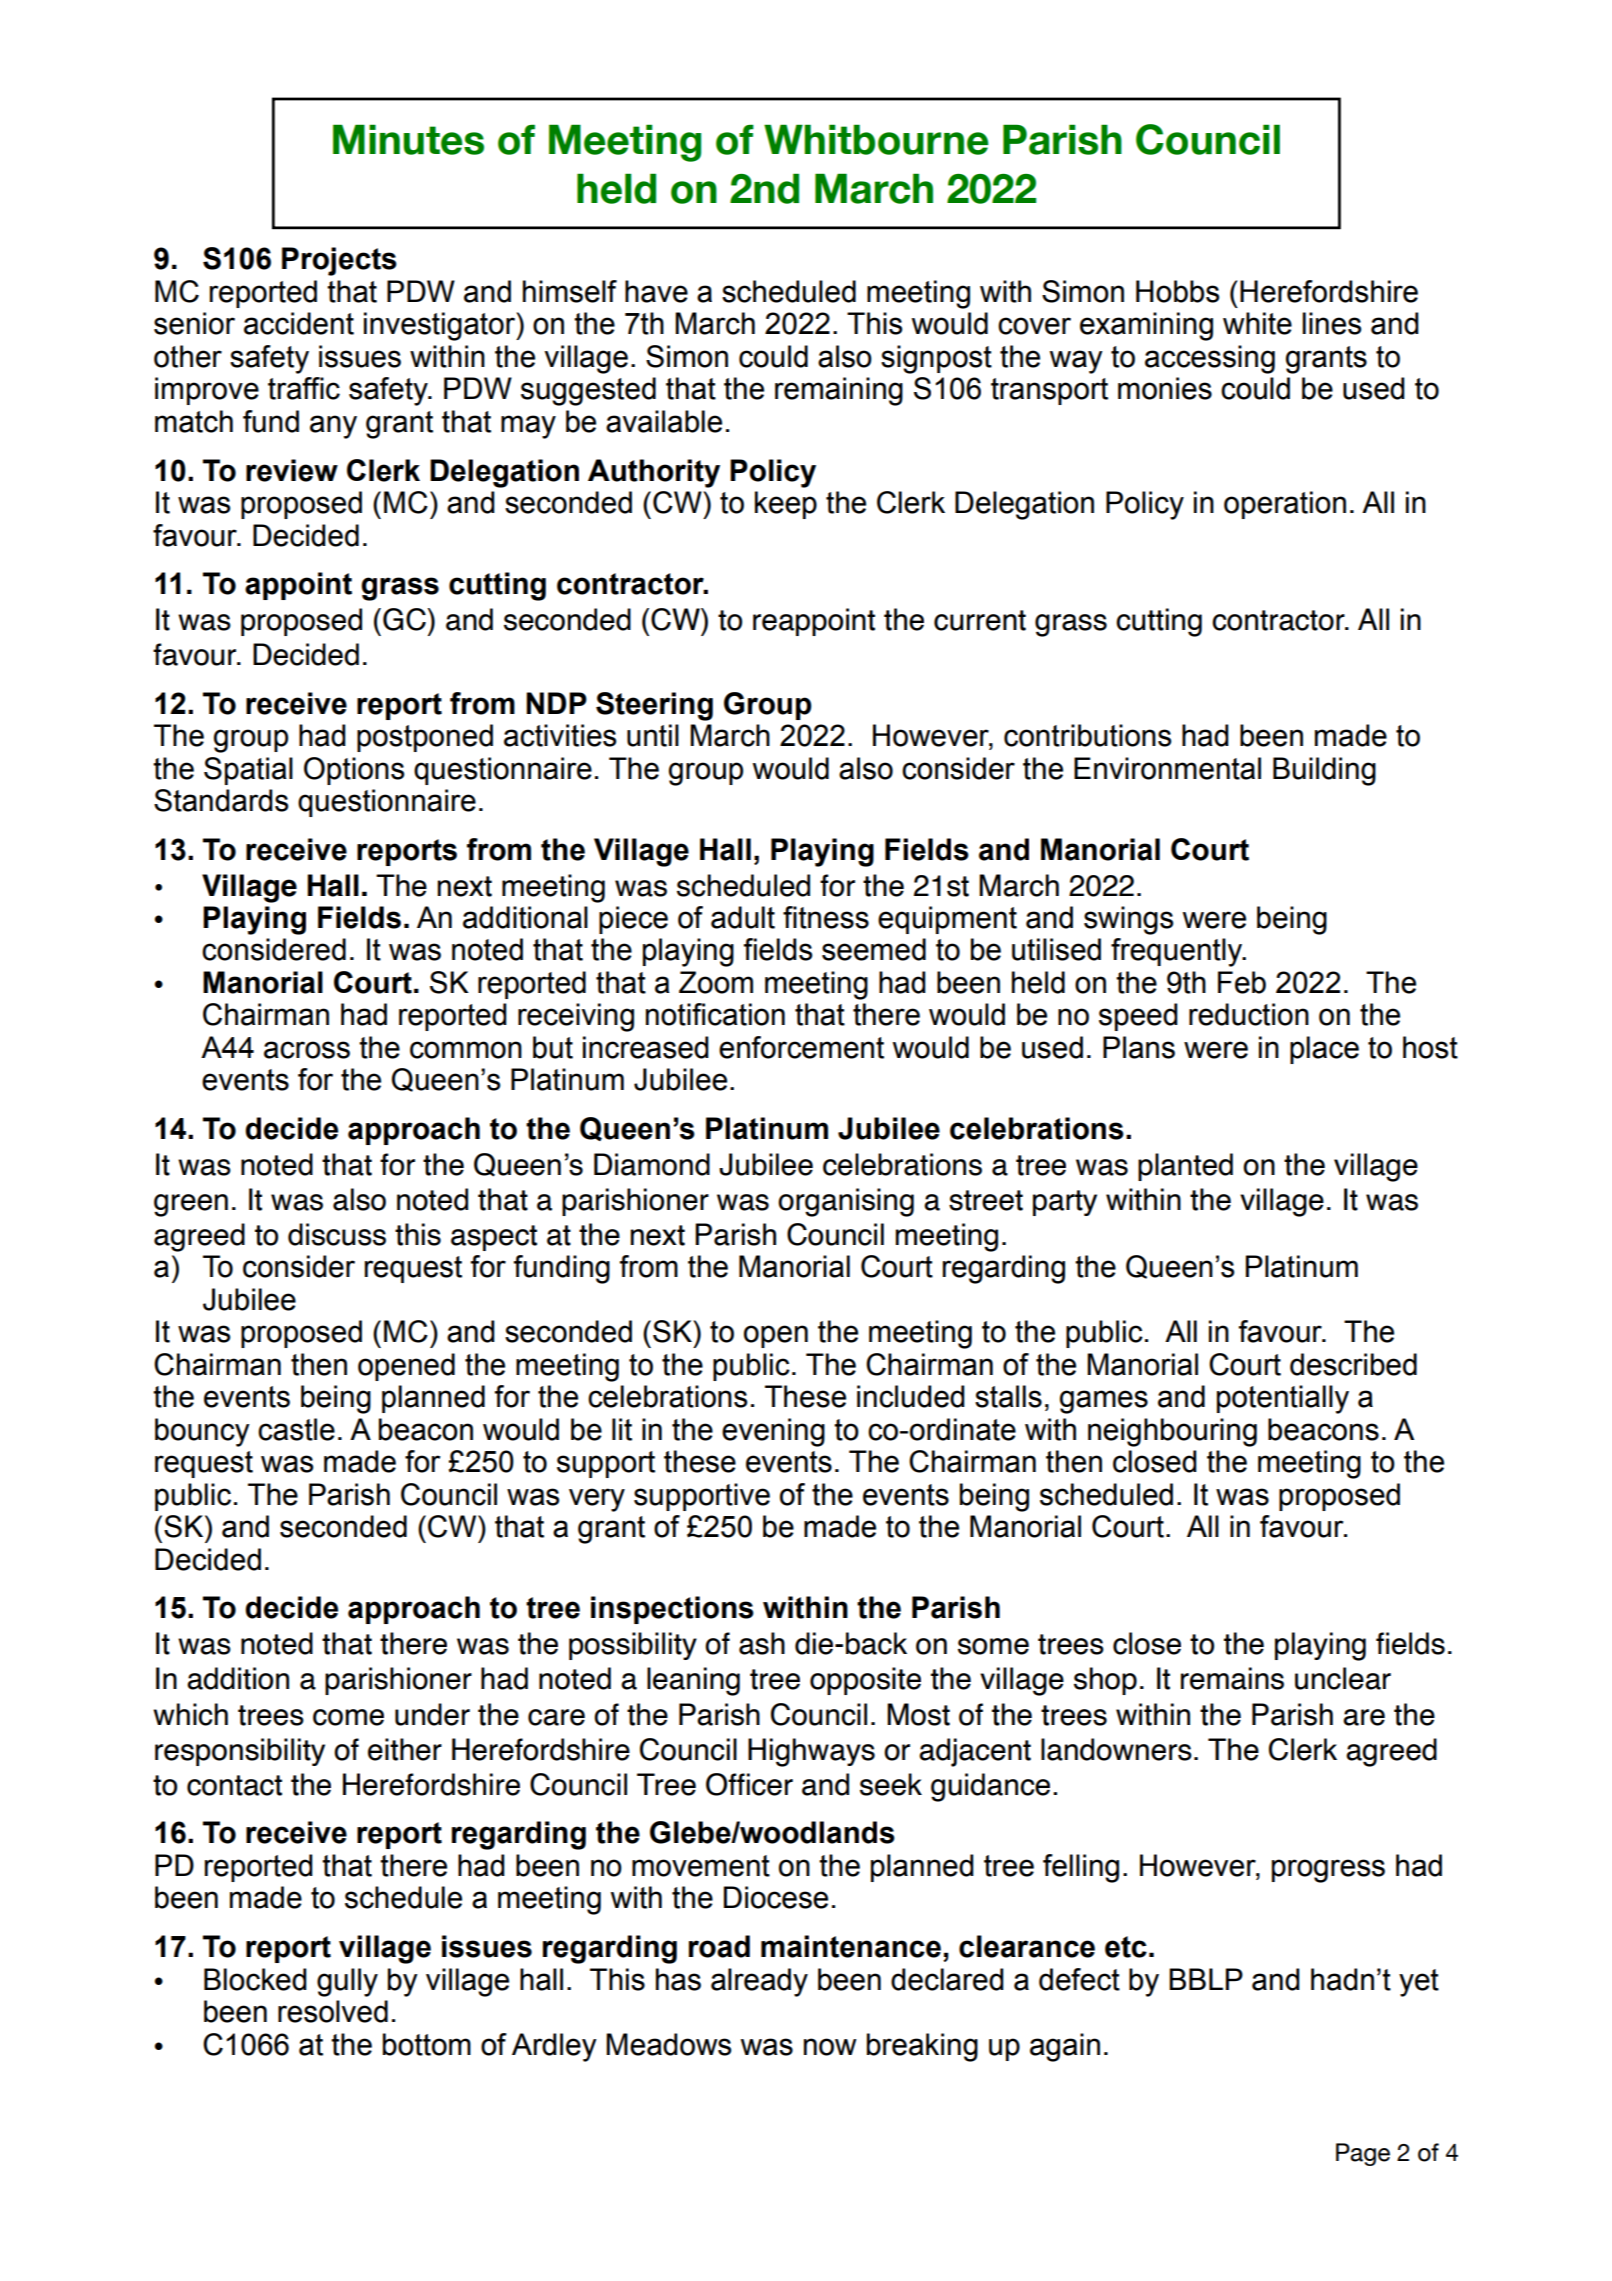 The width and height of the image is (1612, 2281). I want to click on discuss, so click(337, 1234).
